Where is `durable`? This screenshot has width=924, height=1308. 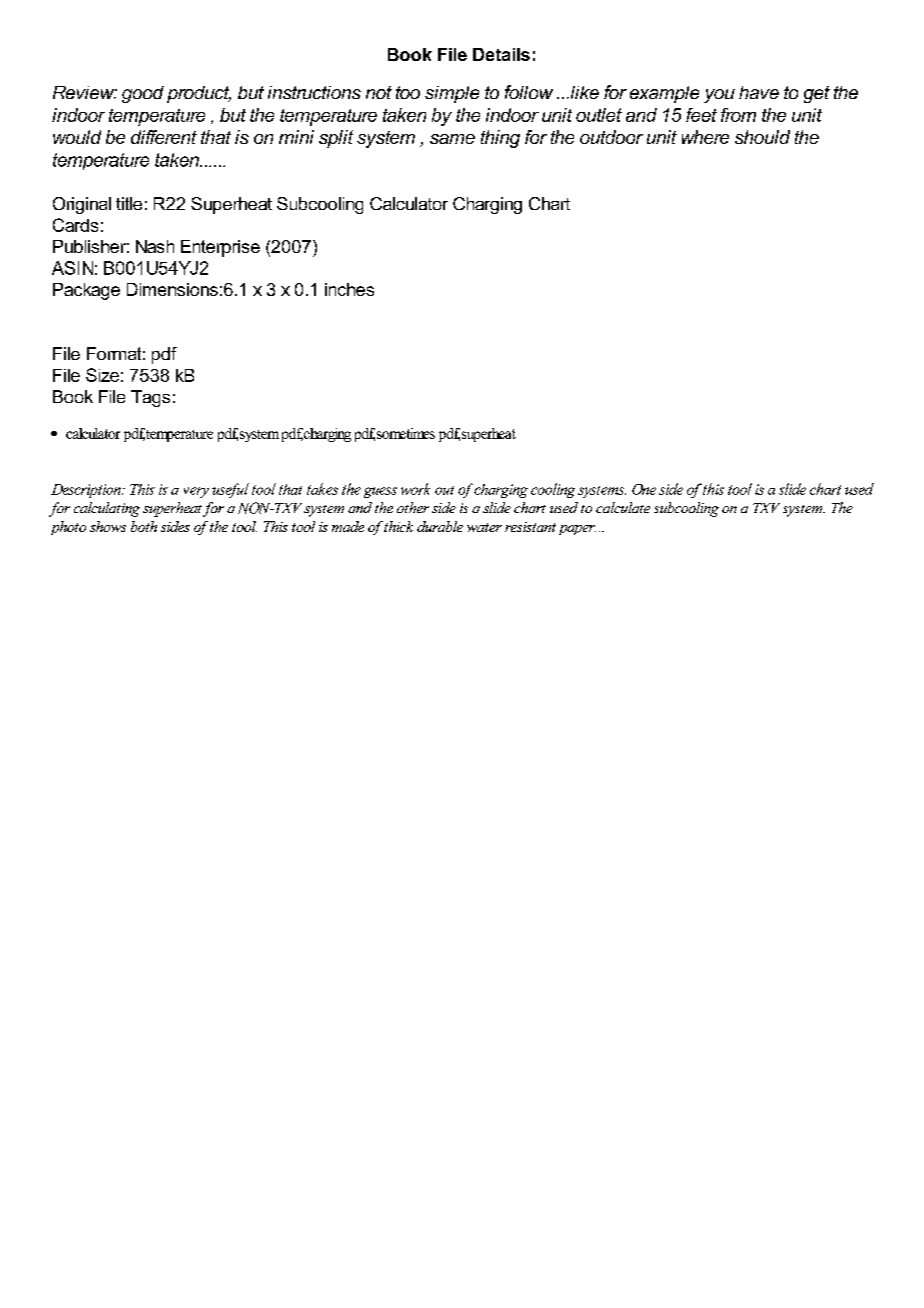 durable is located at coordinates (440, 526).
